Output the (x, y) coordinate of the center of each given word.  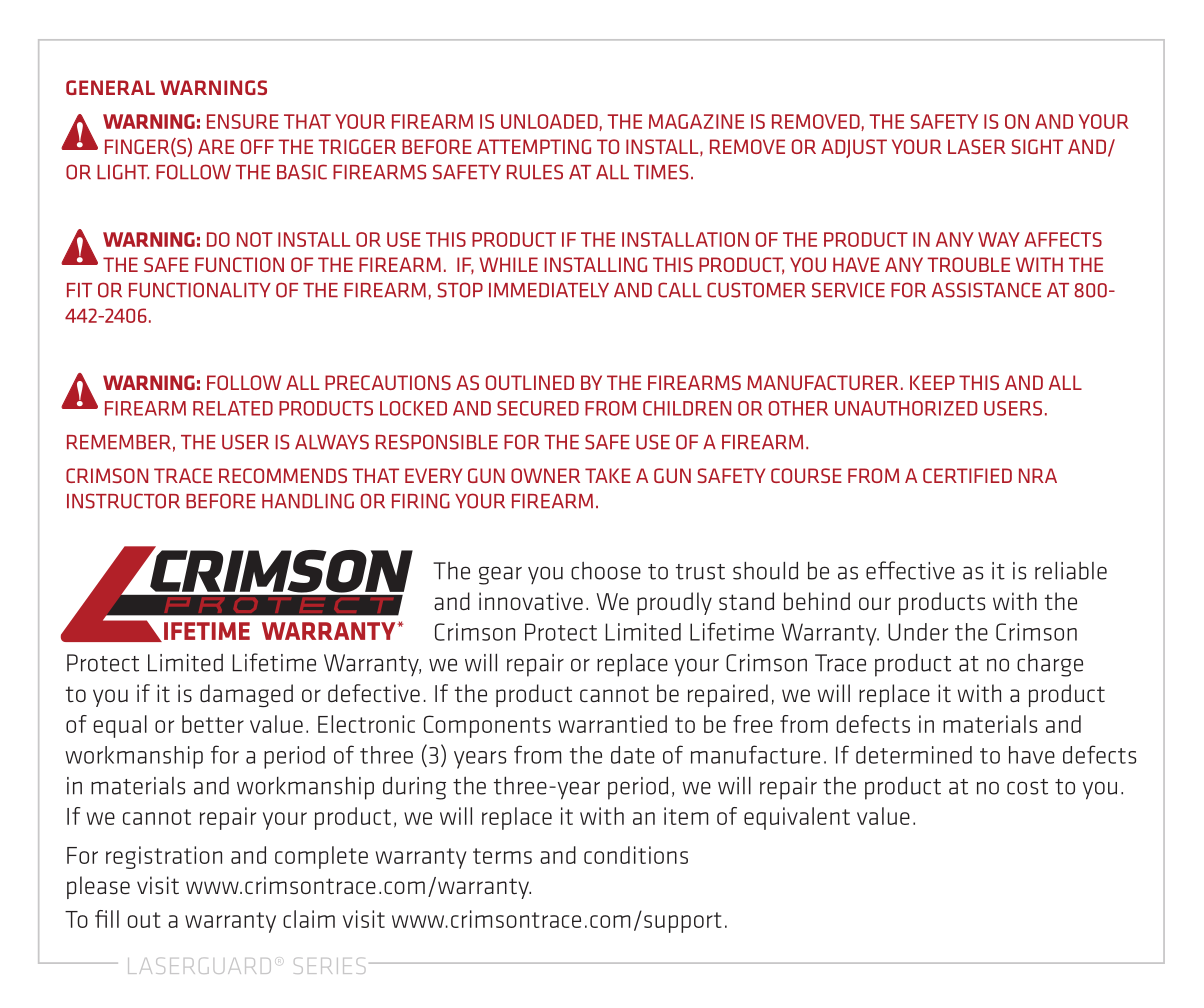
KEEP (932, 382)
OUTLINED (530, 382)
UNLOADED (550, 122)
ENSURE (243, 121)
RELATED (233, 408)
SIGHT (1037, 146)
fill (107, 919)
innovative (531, 601)
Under (918, 632)
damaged (246, 695)
